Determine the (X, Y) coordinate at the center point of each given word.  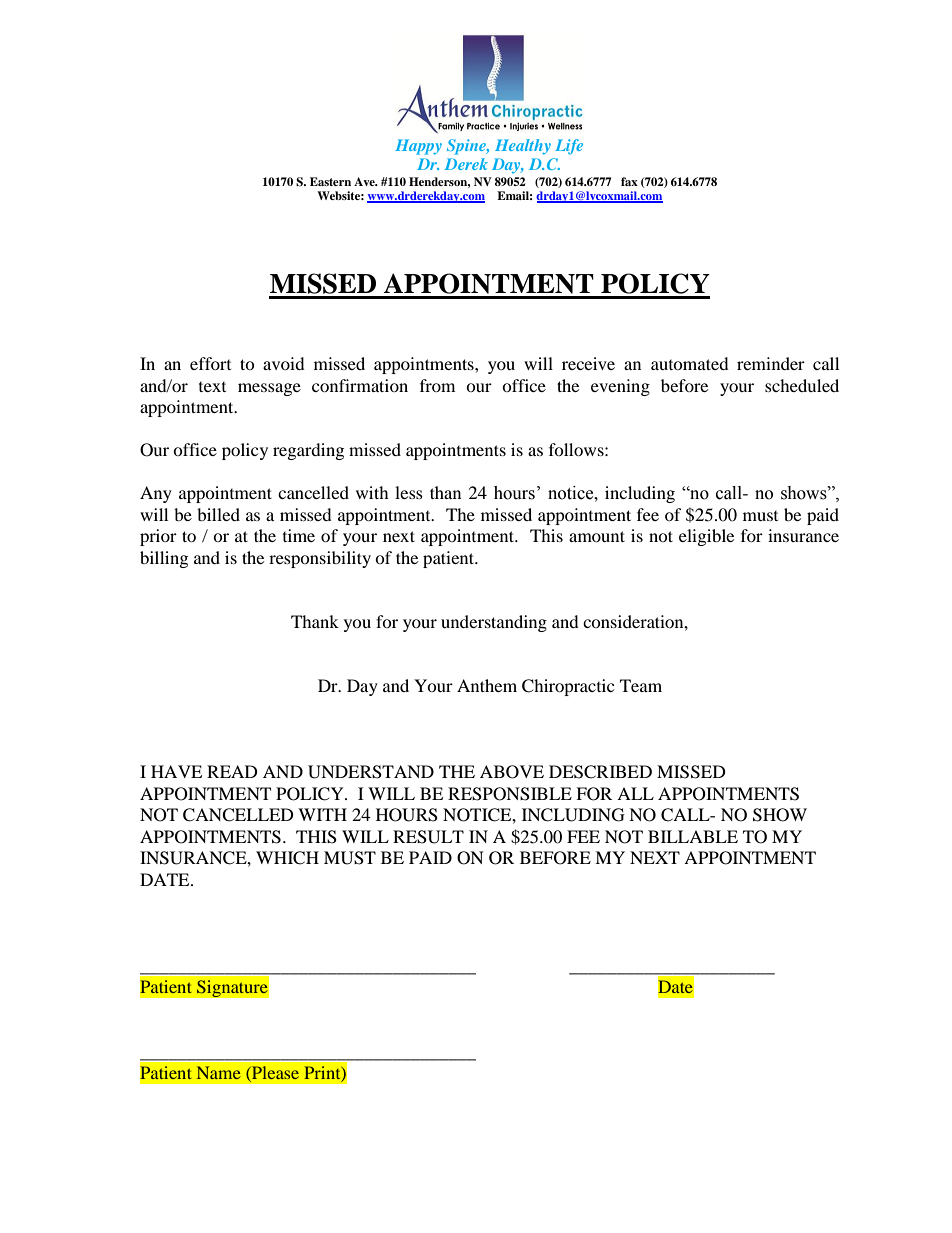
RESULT (428, 837)
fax (629, 181)
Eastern (330, 181)
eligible (706, 537)
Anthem (487, 685)
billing (164, 559)
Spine (468, 147)
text (212, 387)
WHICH (287, 858)
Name (219, 1072)
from (437, 385)
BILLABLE (693, 836)
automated (690, 363)
